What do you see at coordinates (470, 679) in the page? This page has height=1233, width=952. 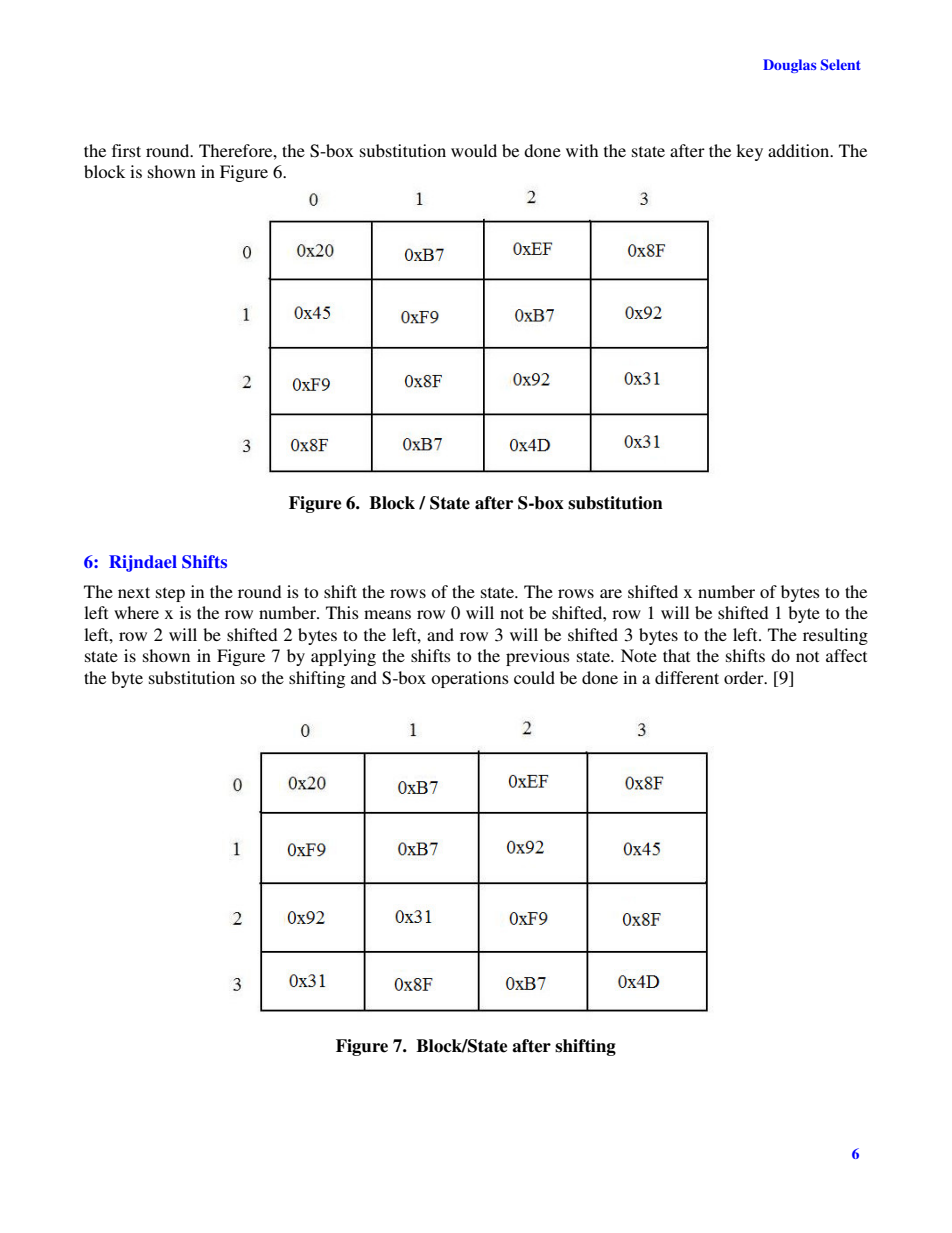 I see `operations` at bounding box center [470, 679].
